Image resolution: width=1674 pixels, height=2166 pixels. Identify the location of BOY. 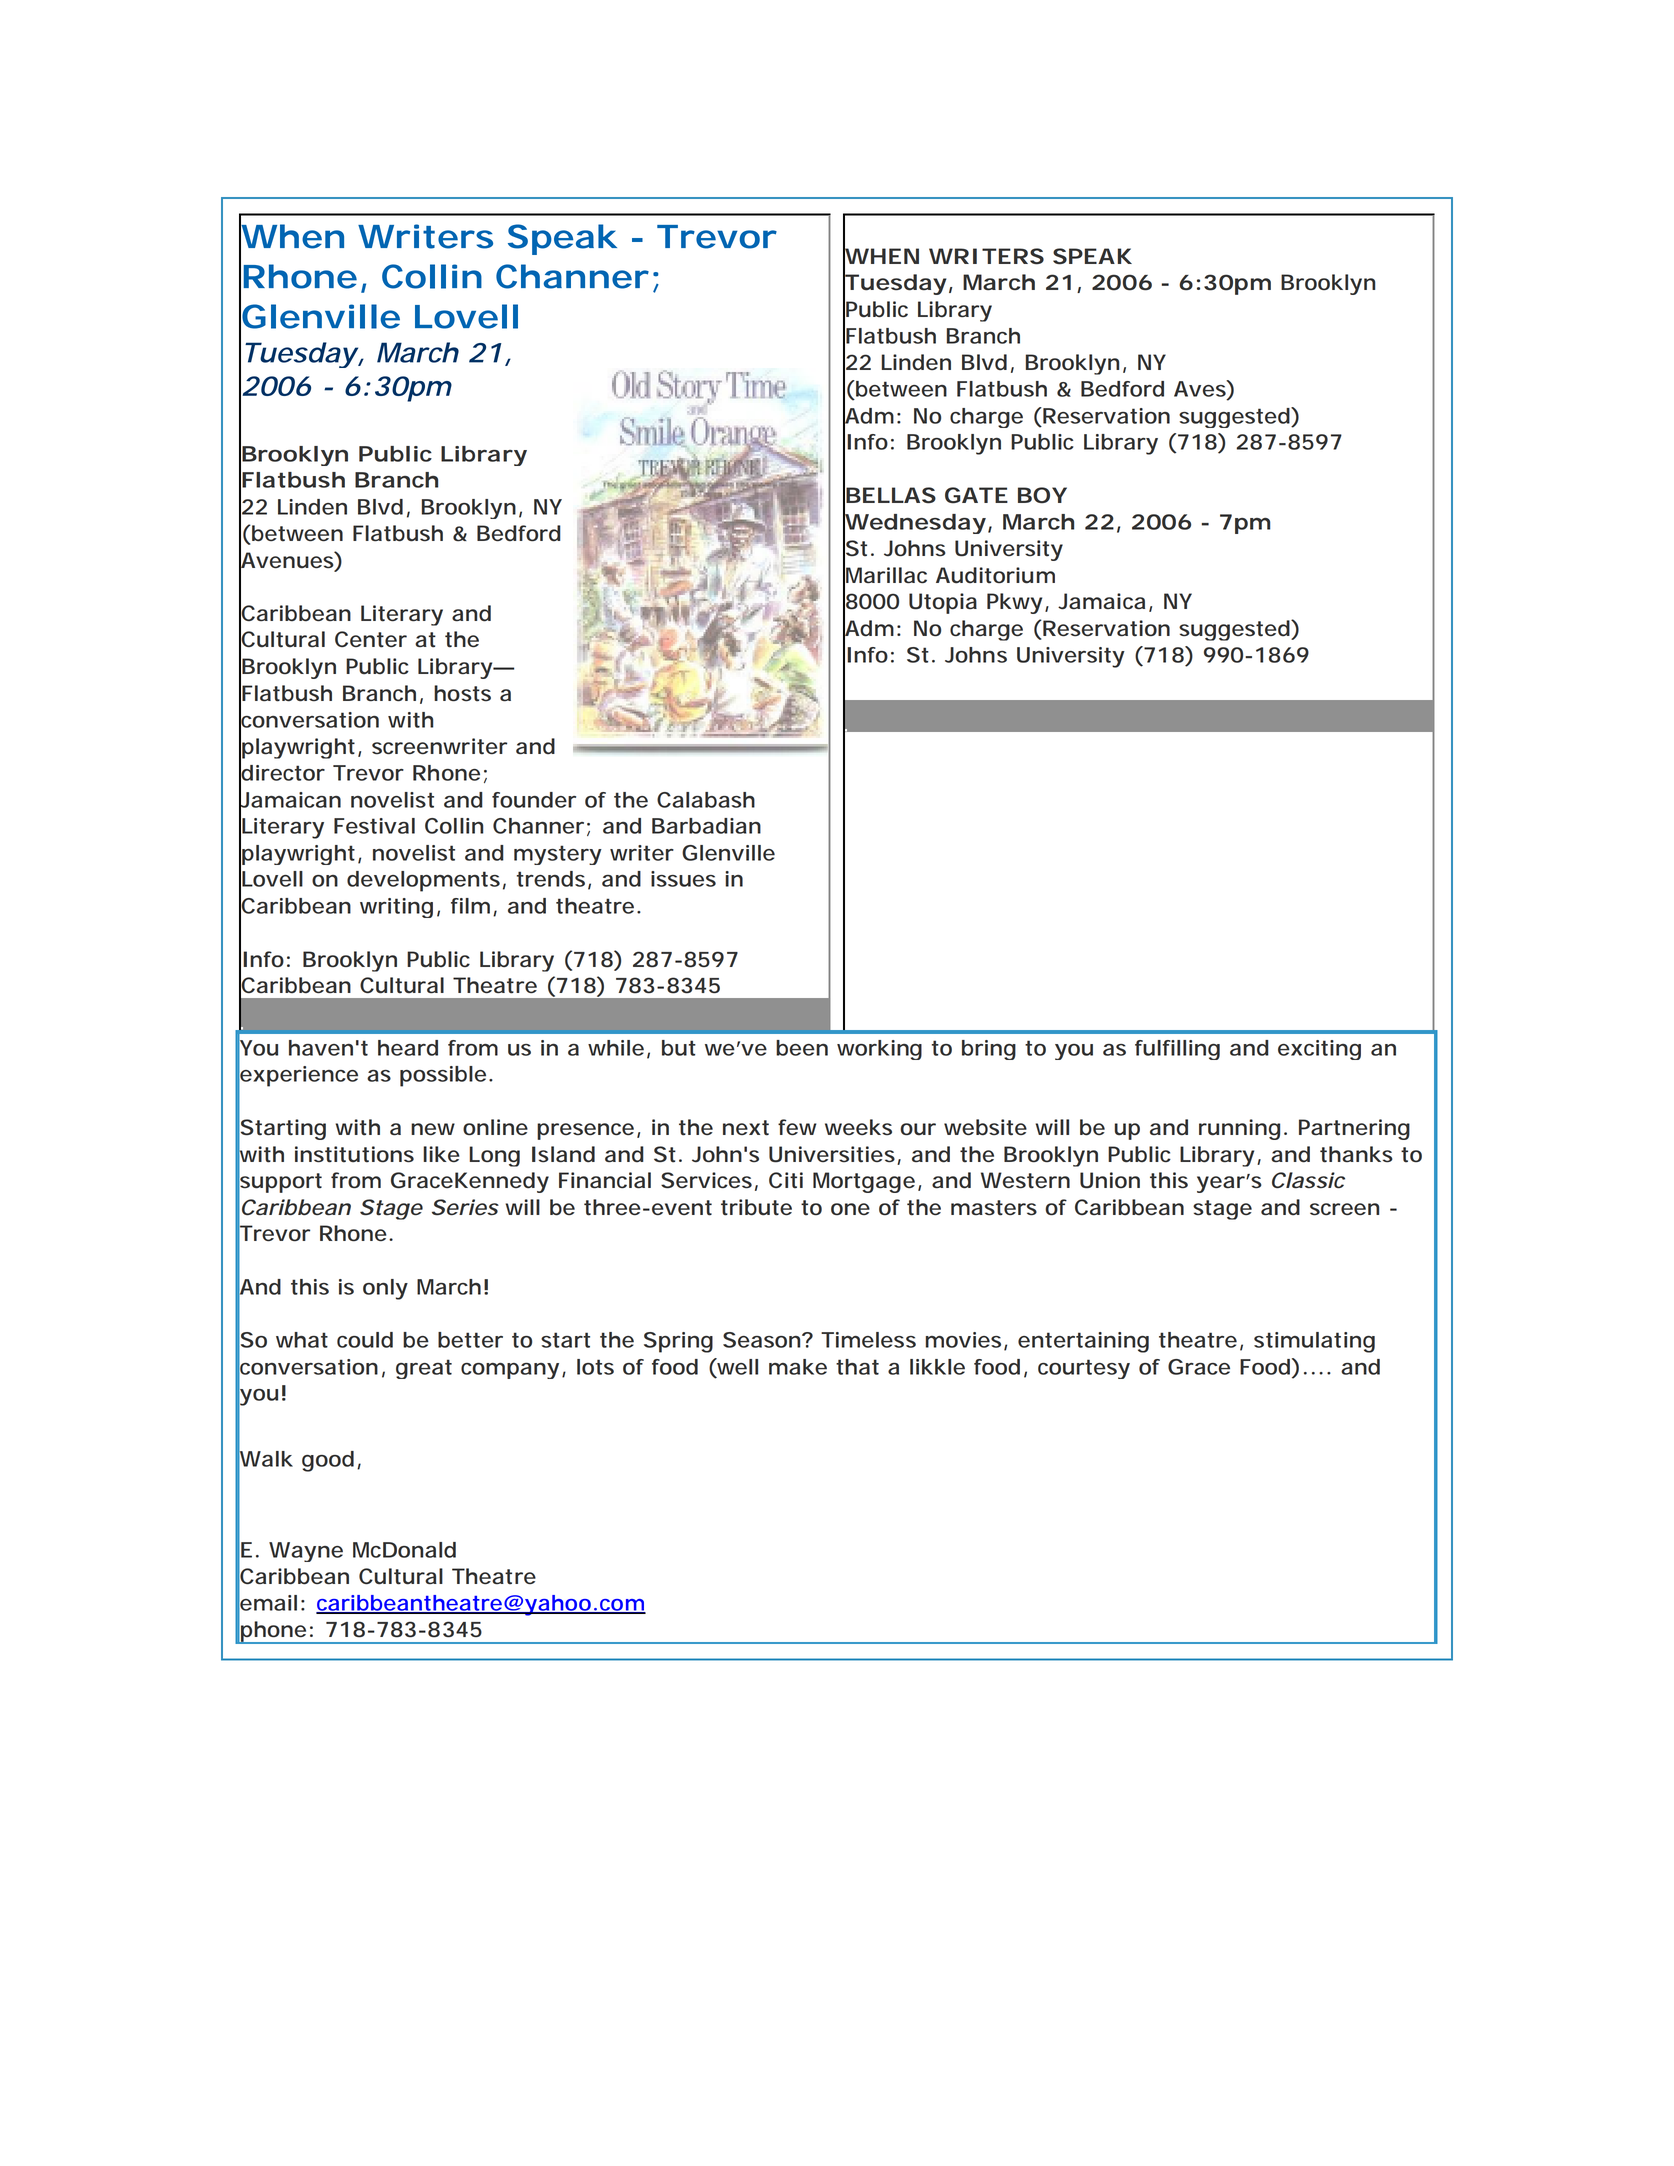
(1042, 495).
